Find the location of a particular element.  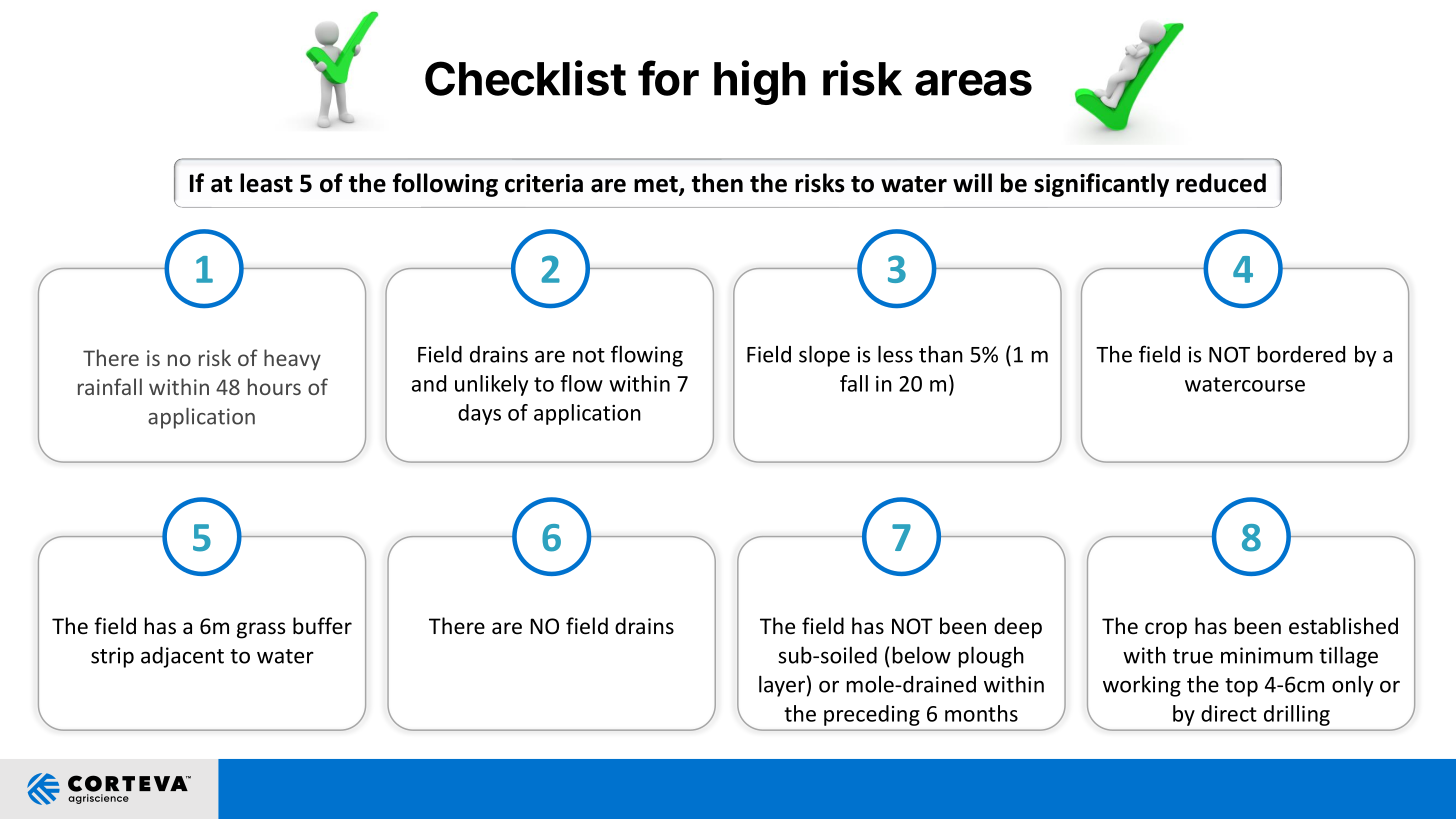

areas is located at coordinates (973, 83).
